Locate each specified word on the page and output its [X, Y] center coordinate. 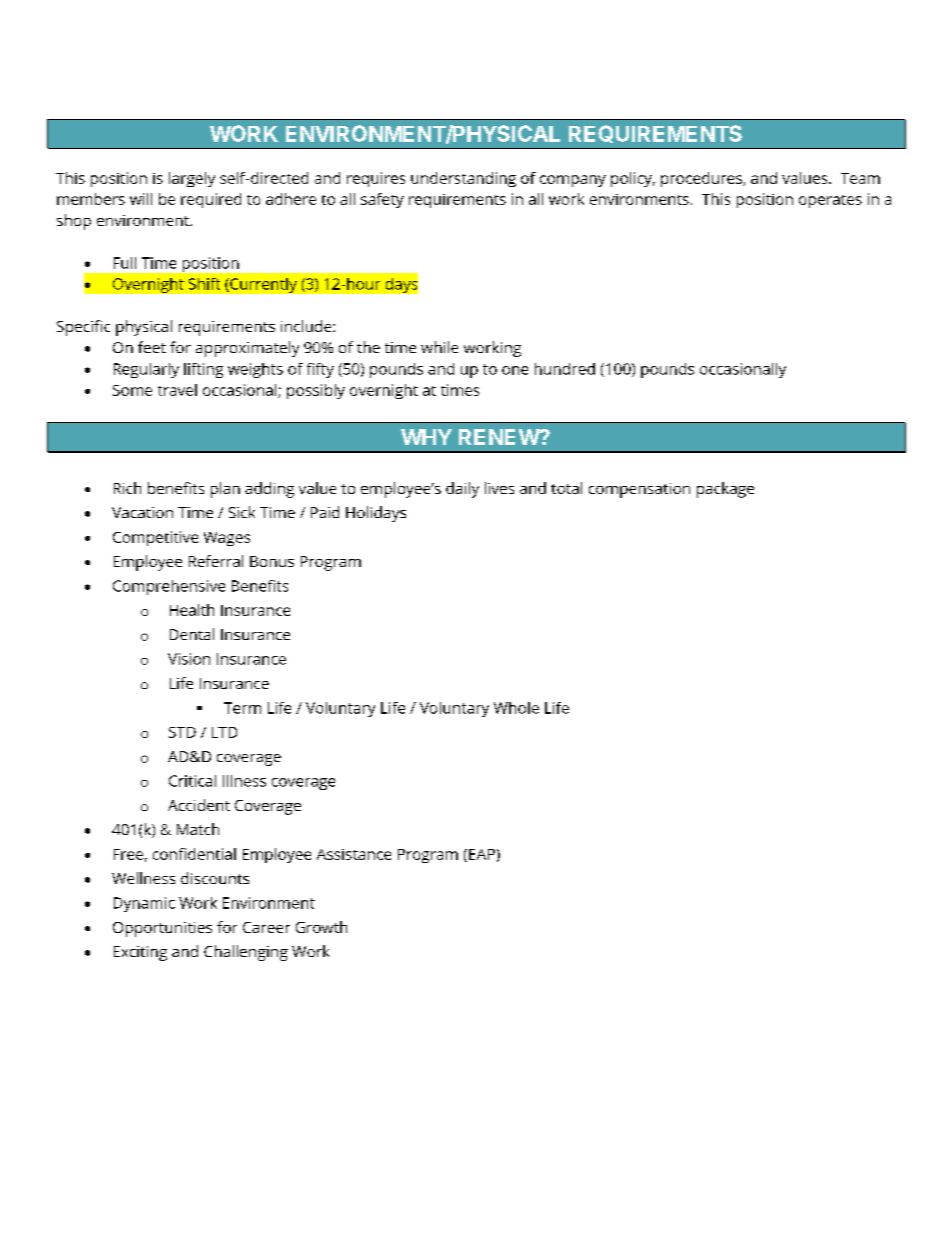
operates [830, 201]
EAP [482, 854]
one [515, 370]
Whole [516, 708]
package [725, 490]
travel [177, 390]
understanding [463, 179]
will [141, 199]
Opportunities [162, 929]
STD [182, 732]
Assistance [354, 854]
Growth [321, 927]
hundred [565, 369]
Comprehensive [169, 587]
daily [462, 490]
